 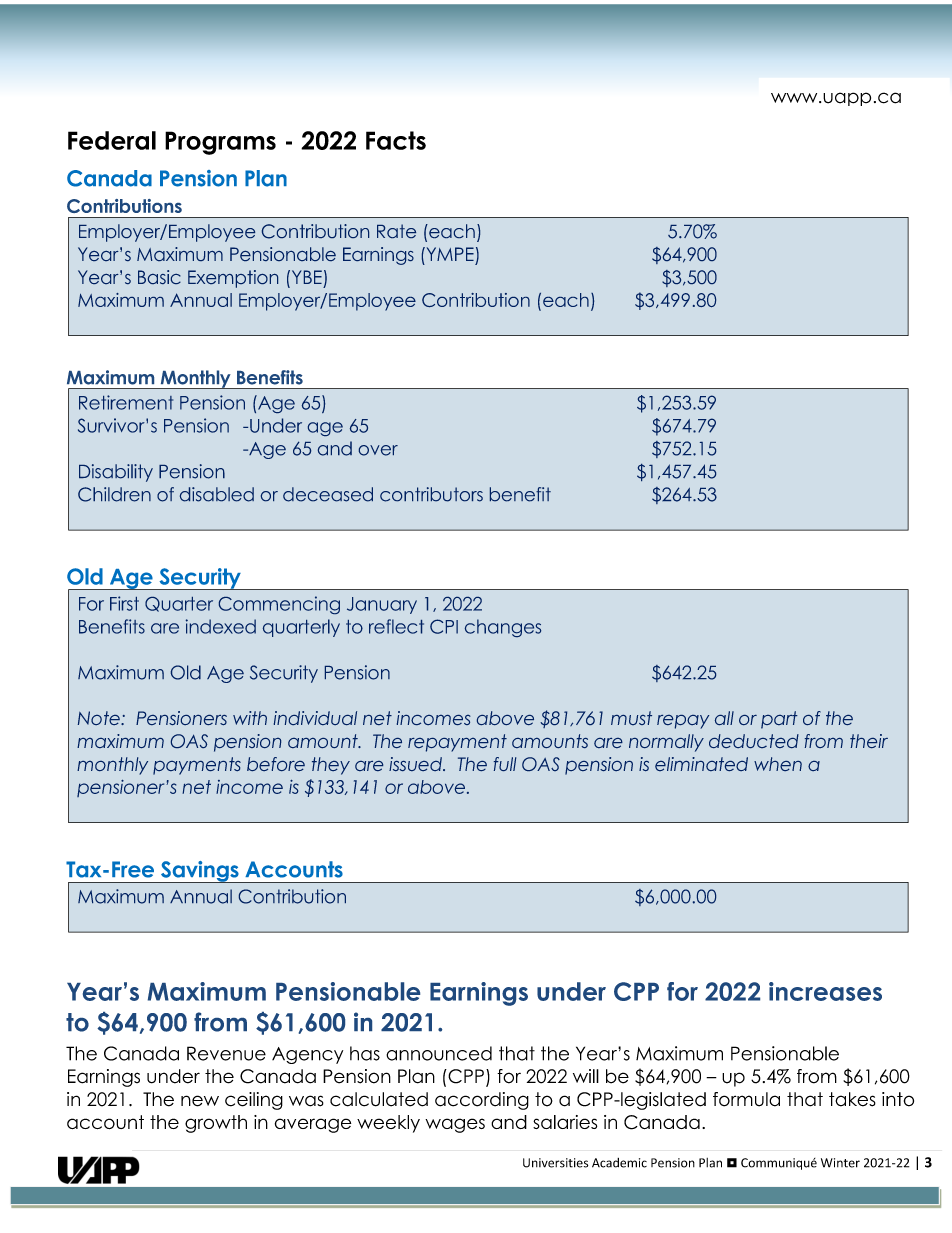 I want to click on Rate, so click(x=396, y=231).
